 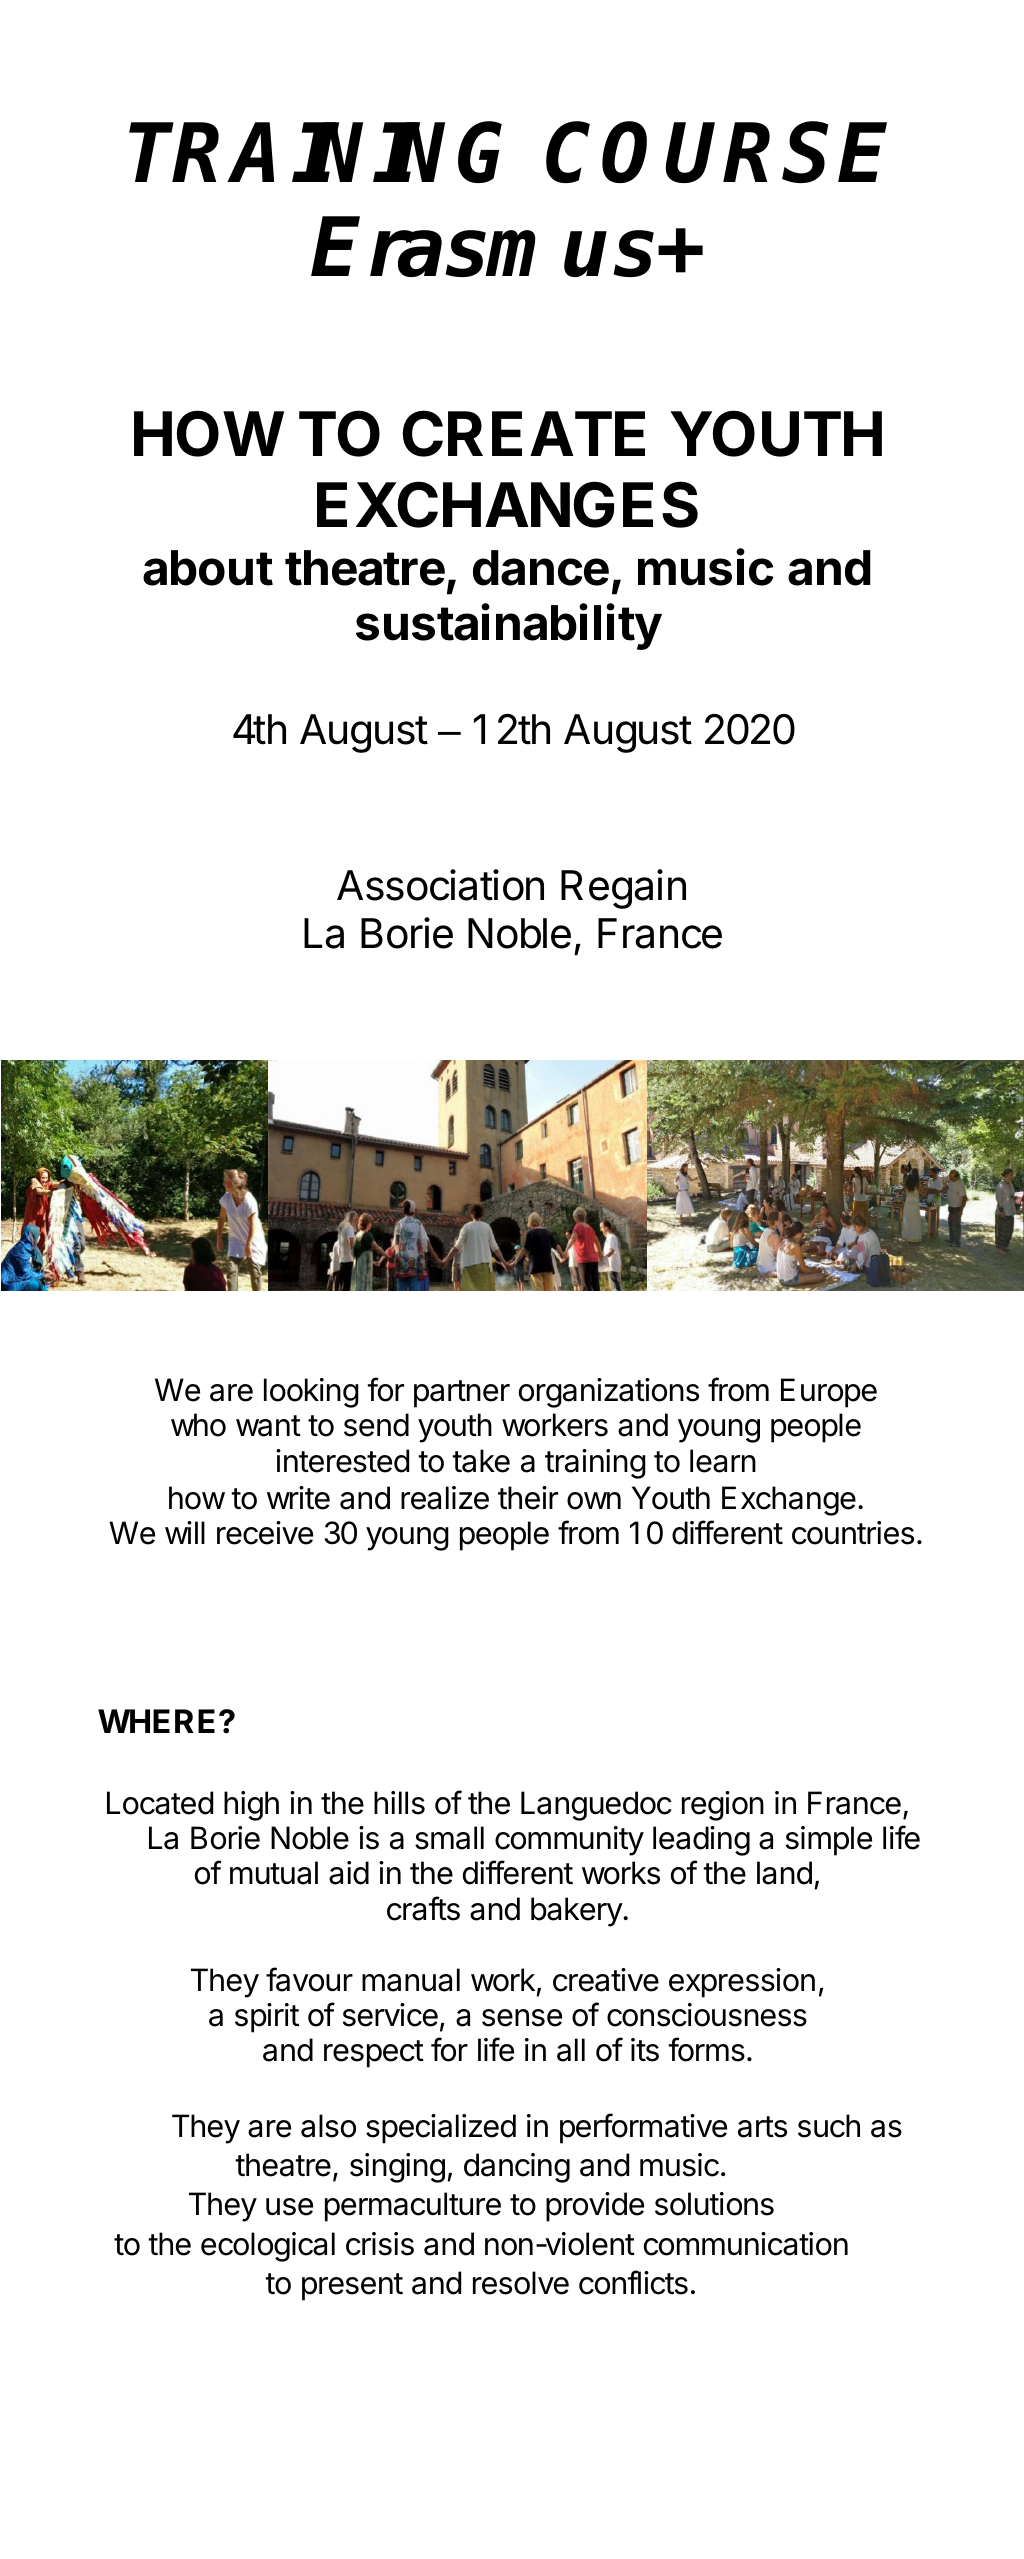 What do you see at coordinates (208, 568) in the page?
I see `about` at bounding box center [208, 568].
